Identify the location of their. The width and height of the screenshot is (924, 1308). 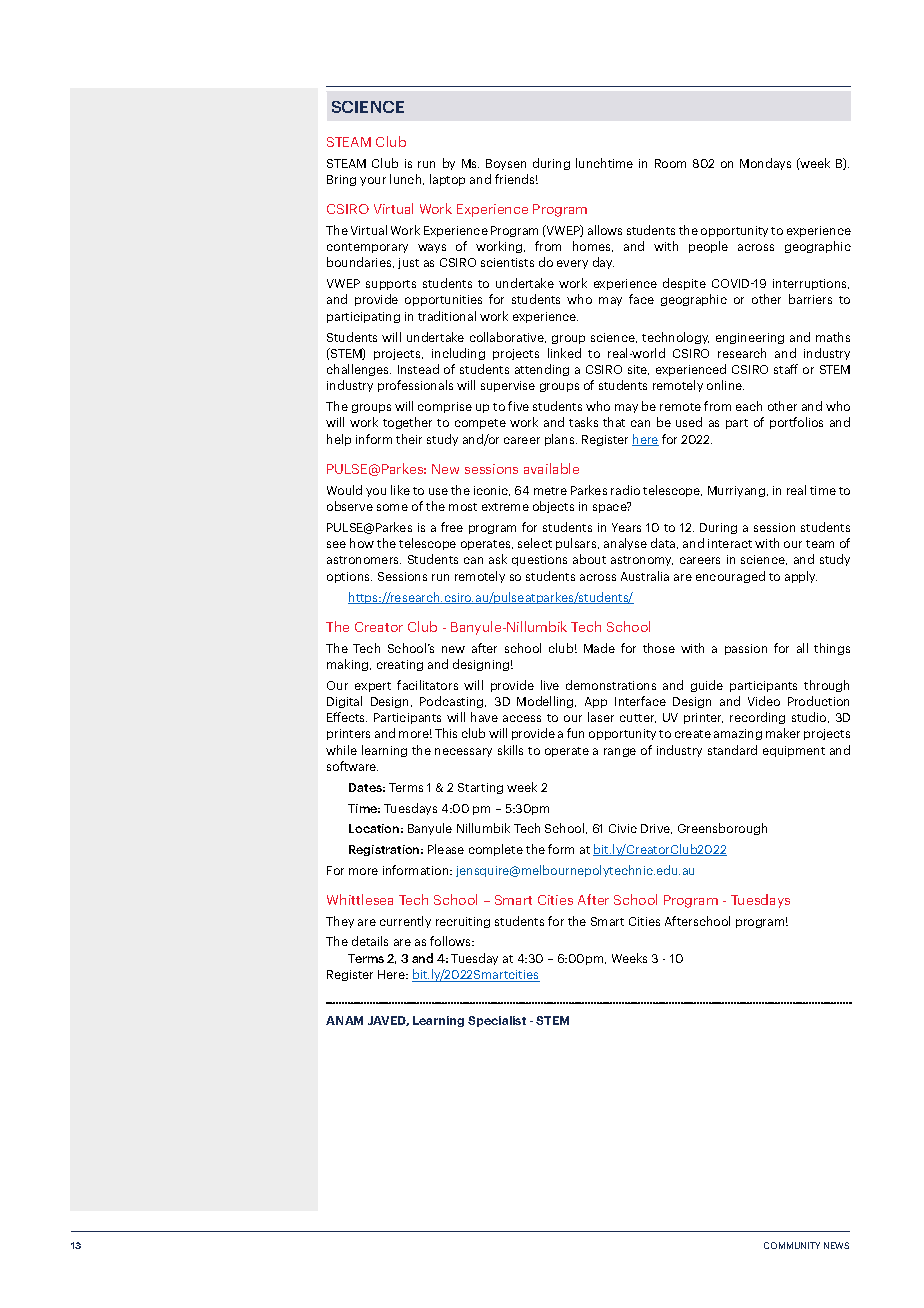
(409, 439).
